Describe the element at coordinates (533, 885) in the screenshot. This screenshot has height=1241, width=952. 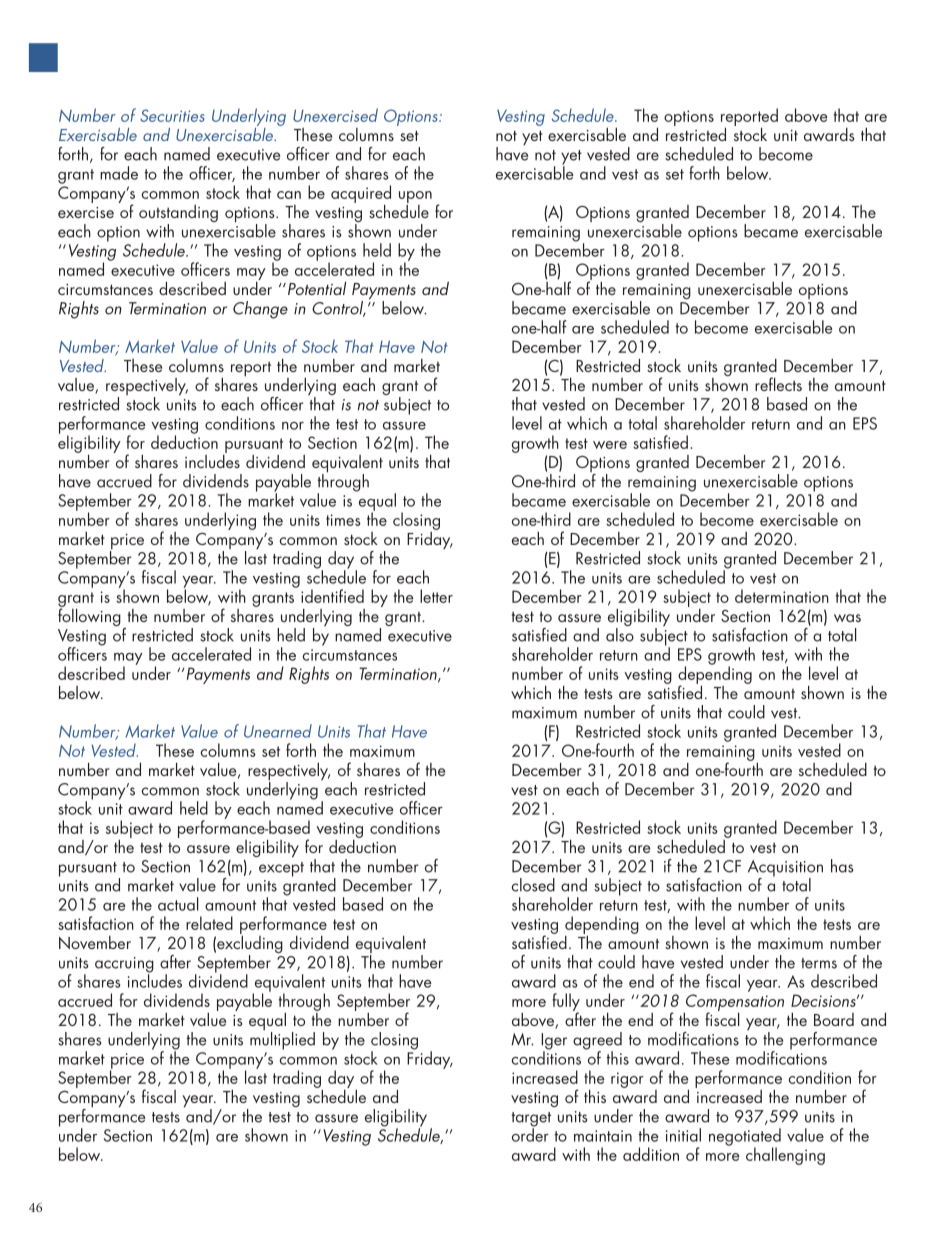
I see `closed` at that location.
